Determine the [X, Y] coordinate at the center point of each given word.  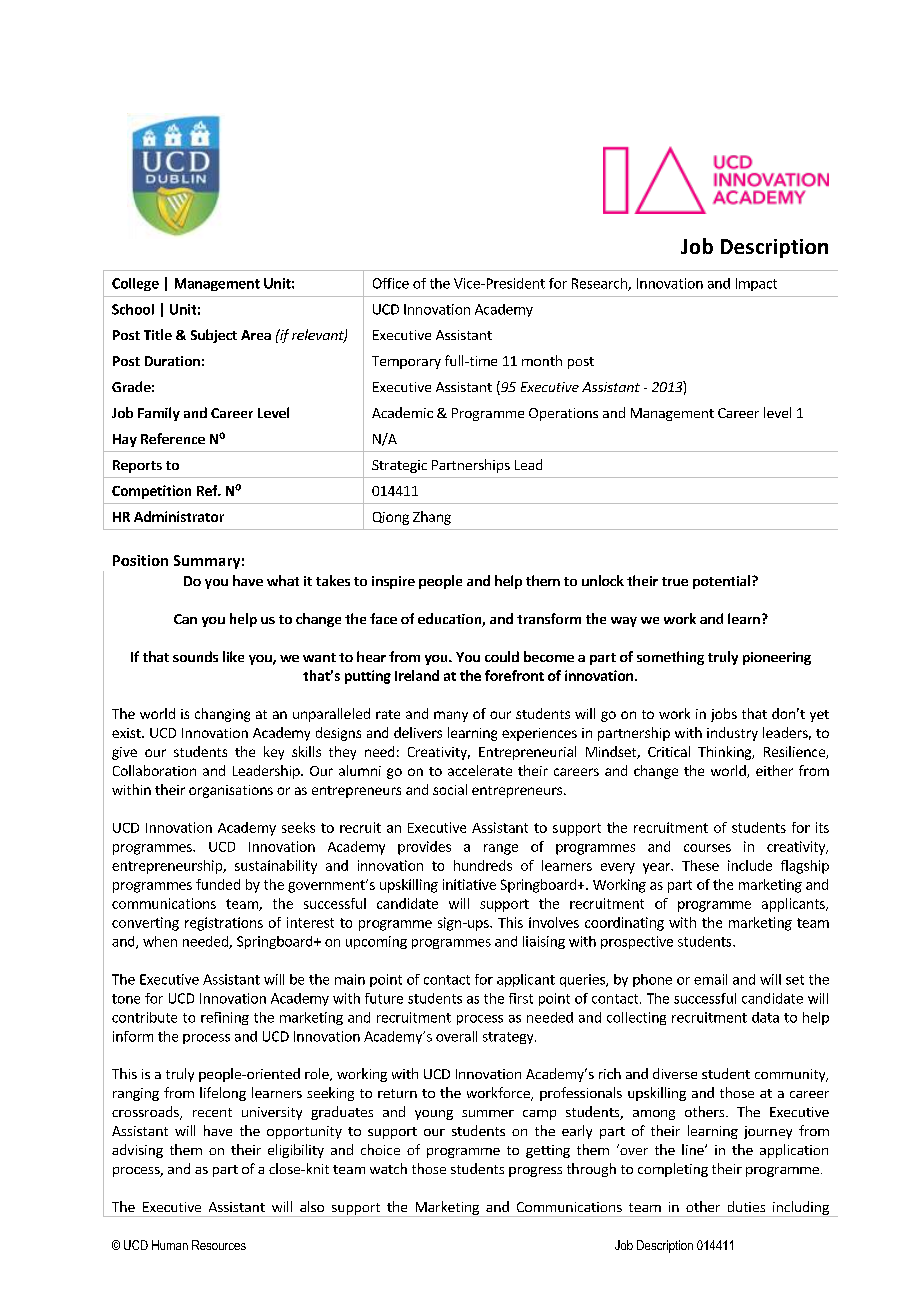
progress [535, 1172]
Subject [214, 336]
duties [746, 1206]
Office [391, 283]
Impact [756, 284]
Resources [219, 1245]
